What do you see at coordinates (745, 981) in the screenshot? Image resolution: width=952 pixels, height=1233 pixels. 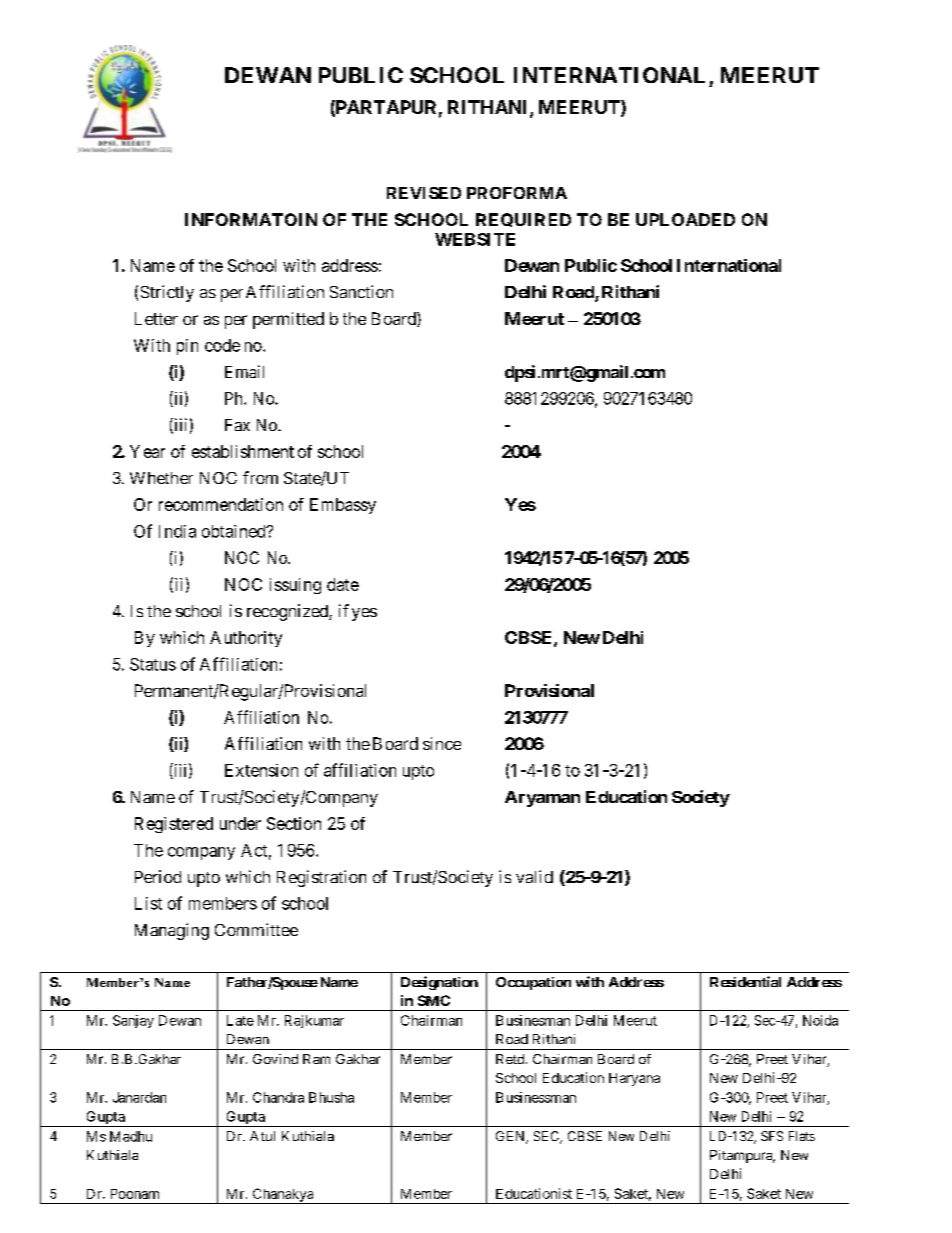 I see `Residential` at bounding box center [745, 981].
